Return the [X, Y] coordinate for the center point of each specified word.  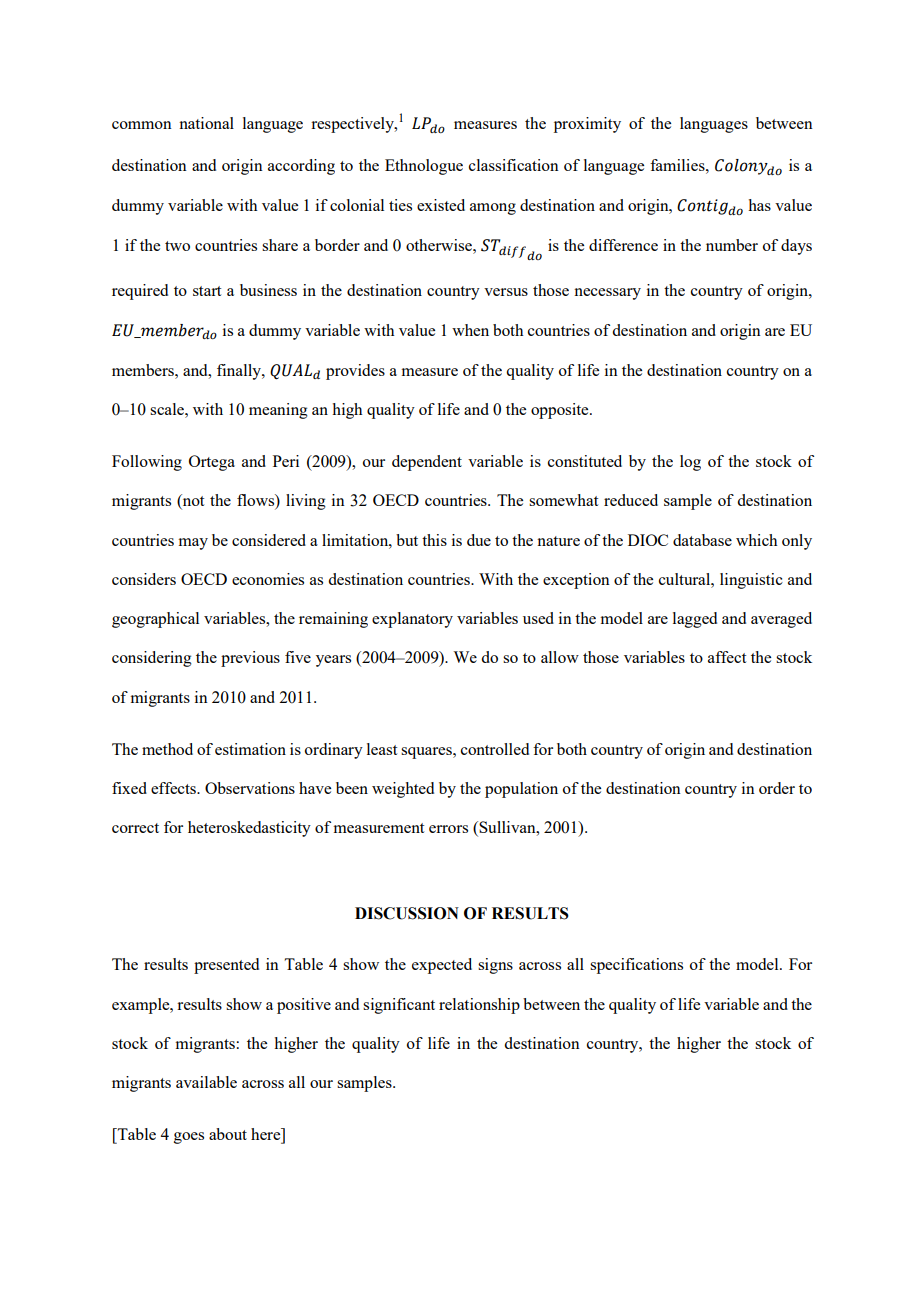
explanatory [412, 620]
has [759, 205]
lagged [695, 620]
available [206, 1082]
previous [250, 659]
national [206, 123]
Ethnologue [424, 167]
